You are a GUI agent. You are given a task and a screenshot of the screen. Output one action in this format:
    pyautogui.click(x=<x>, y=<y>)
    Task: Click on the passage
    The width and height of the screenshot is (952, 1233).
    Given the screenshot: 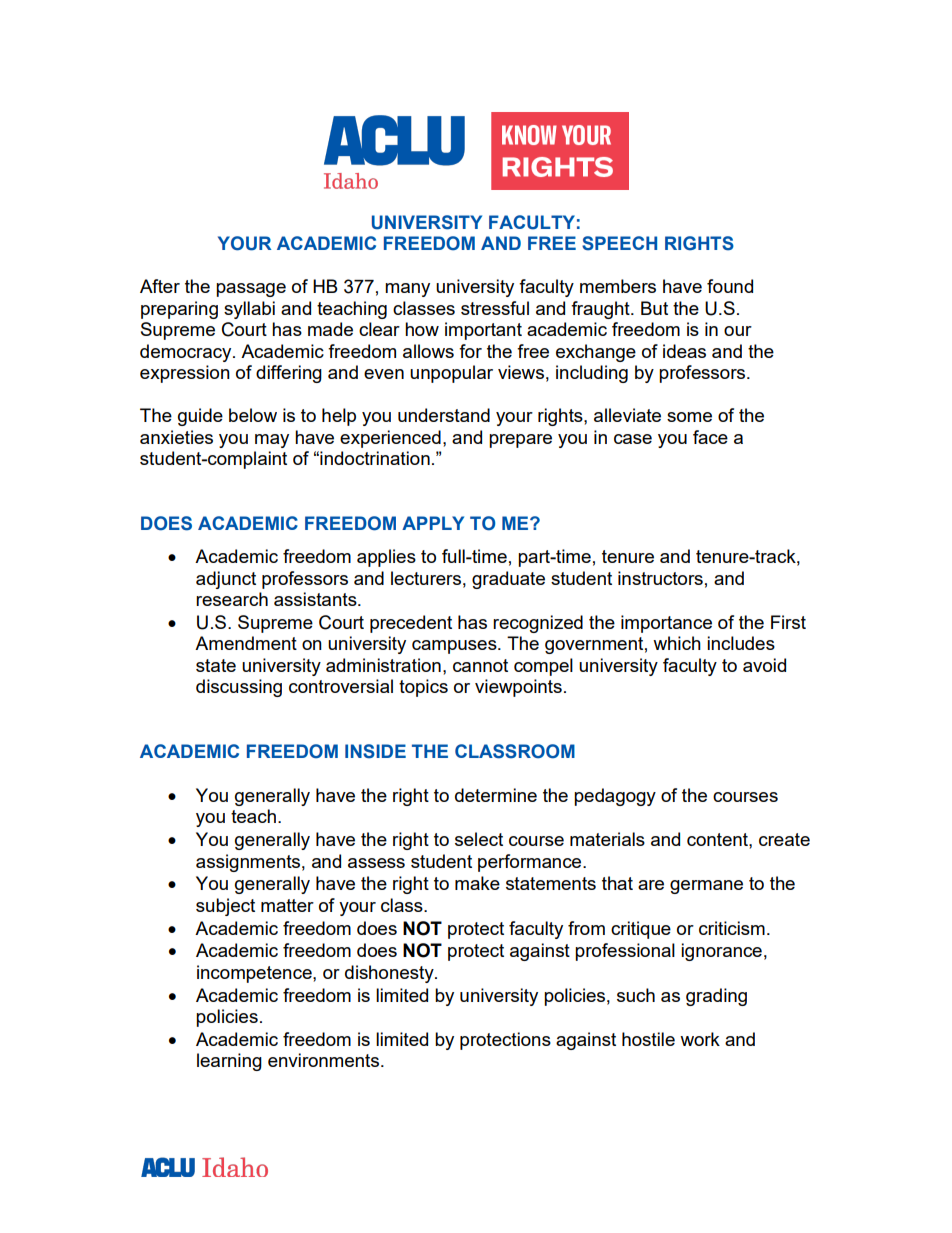 What is the action you would take?
    pyautogui.click(x=251, y=290)
